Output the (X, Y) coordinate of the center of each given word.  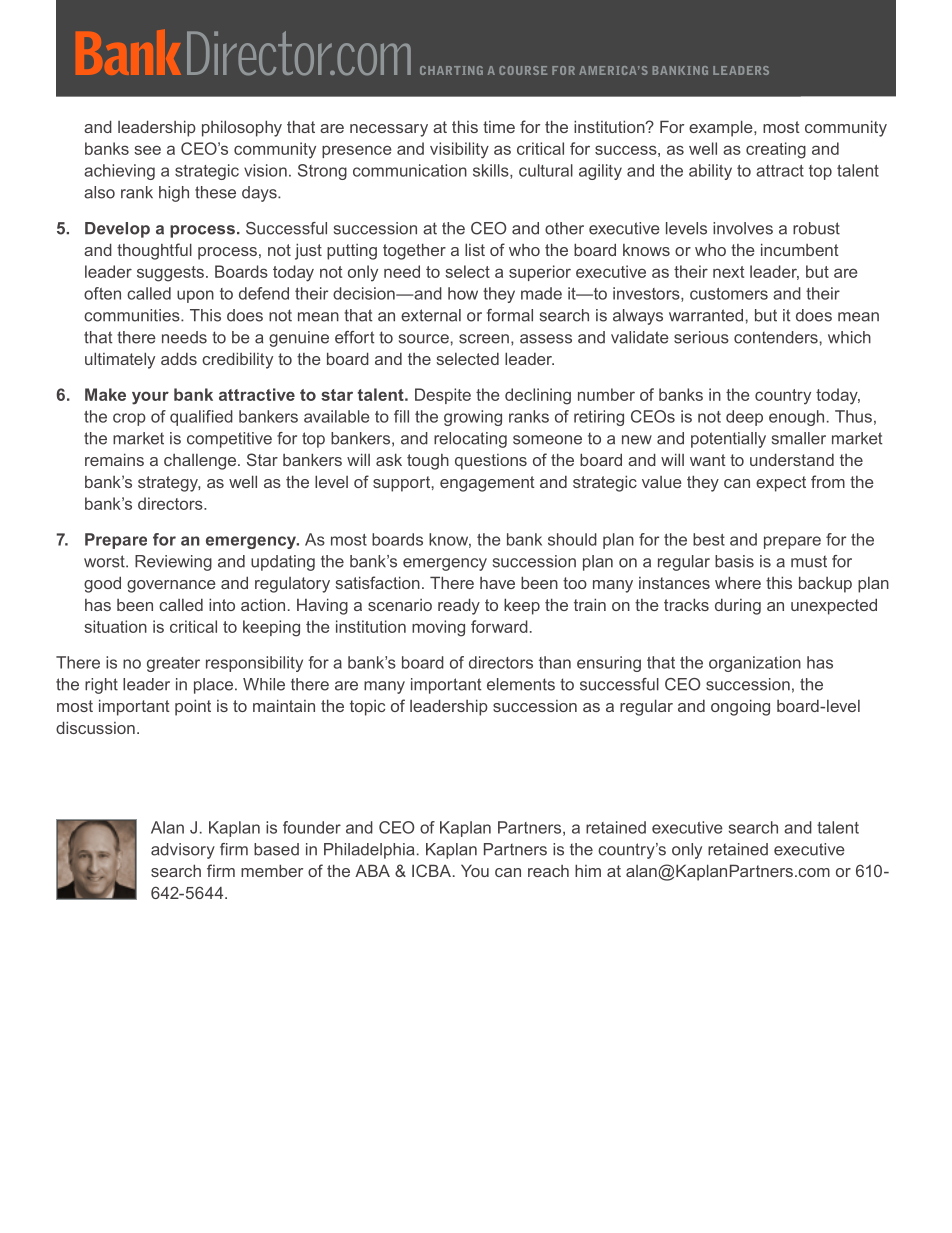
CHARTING (451, 70)
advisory (183, 851)
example (722, 128)
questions (491, 462)
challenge (200, 462)
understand (792, 459)
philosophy (242, 128)
